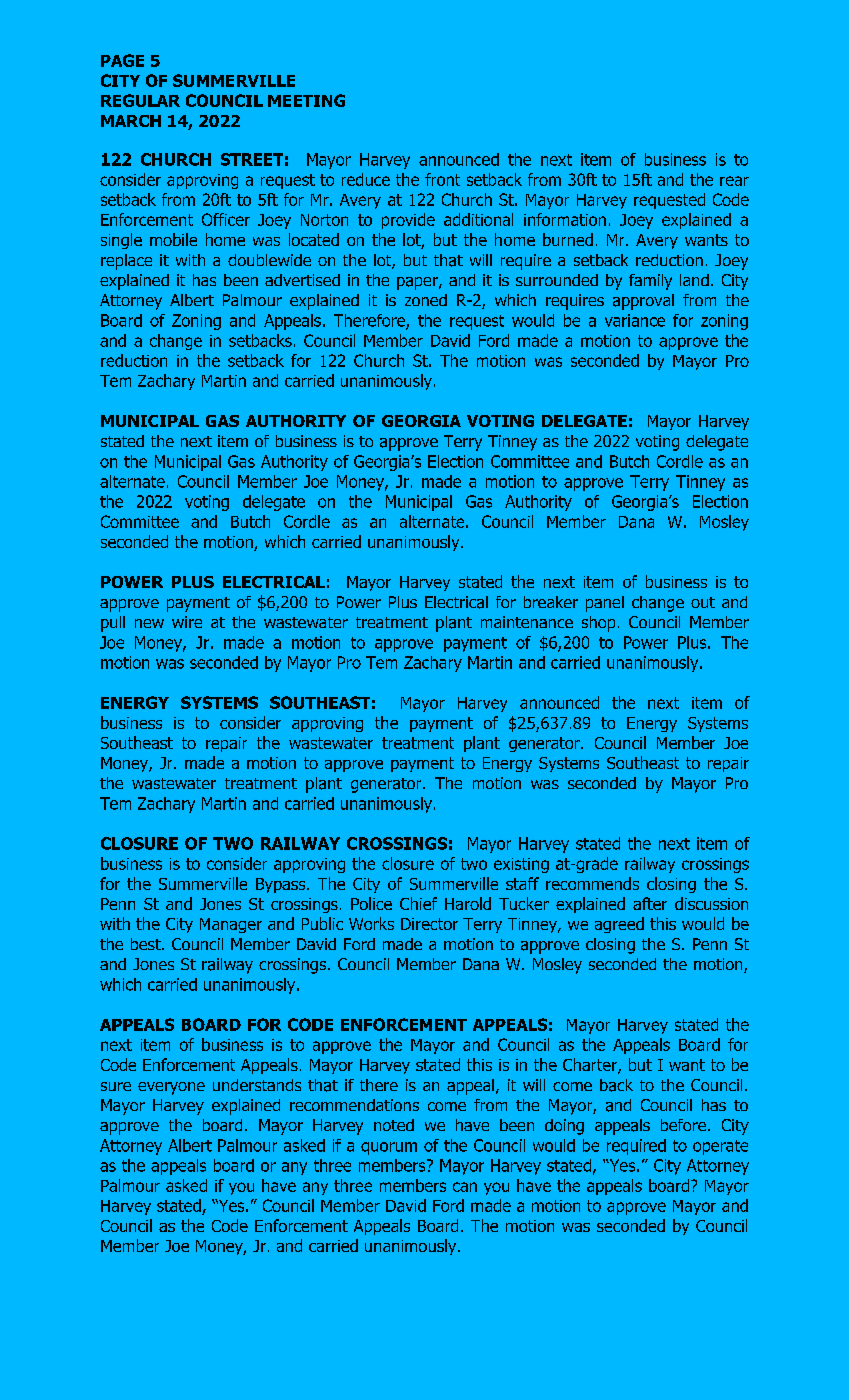 The width and height of the image is (849, 1400). What do you see at coordinates (171, 1088) in the image?
I see `everyone` at bounding box center [171, 1088].
